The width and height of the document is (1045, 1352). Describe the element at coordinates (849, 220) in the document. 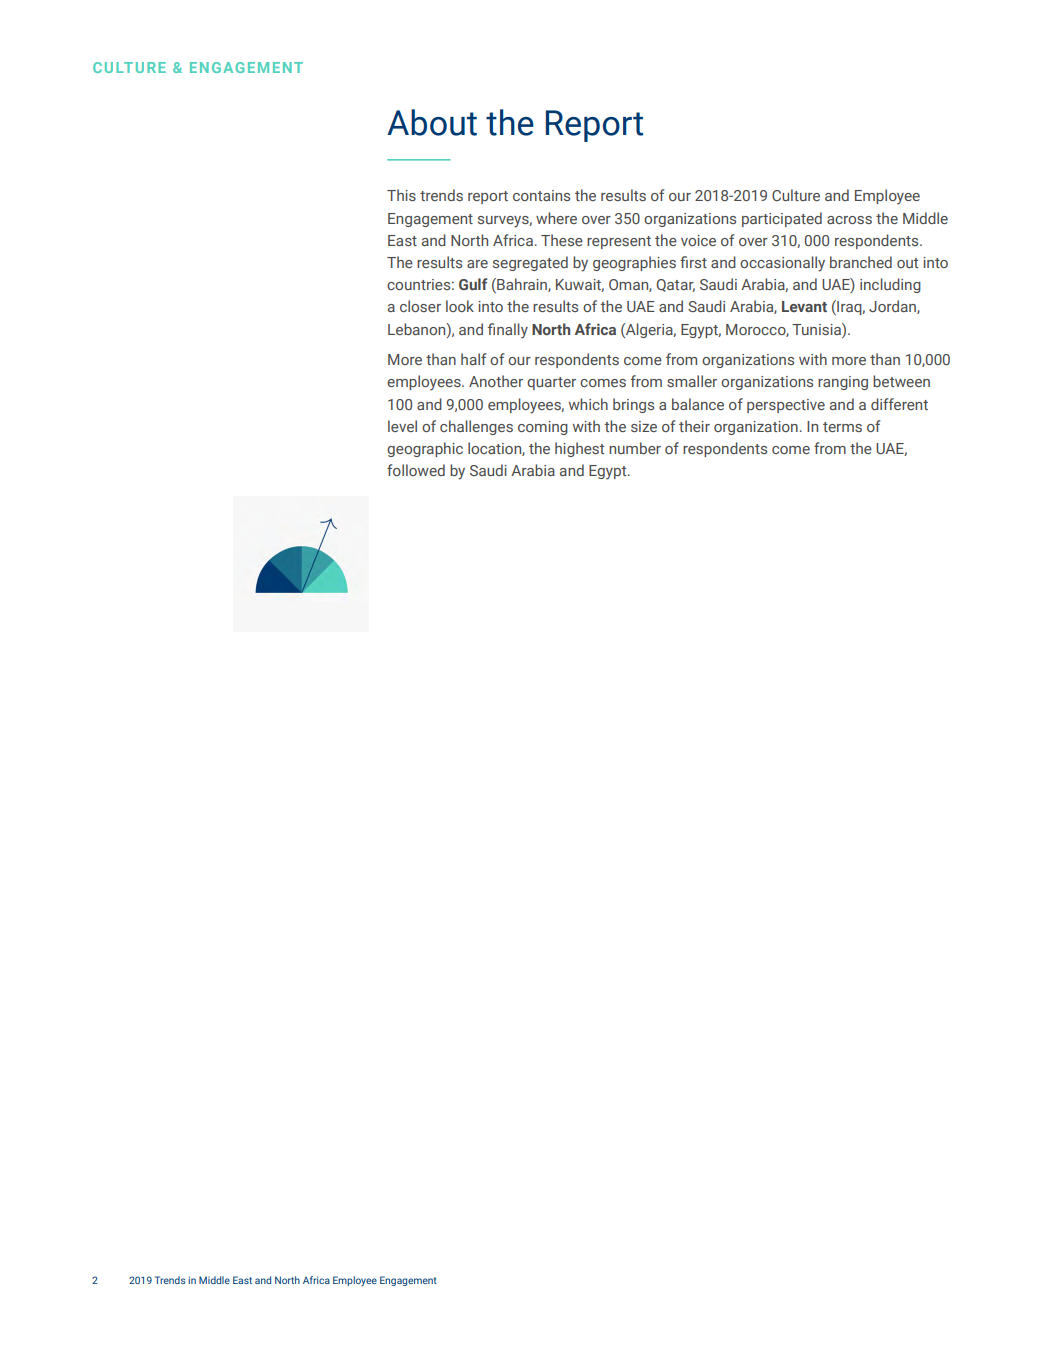

I see `across` at that location.
